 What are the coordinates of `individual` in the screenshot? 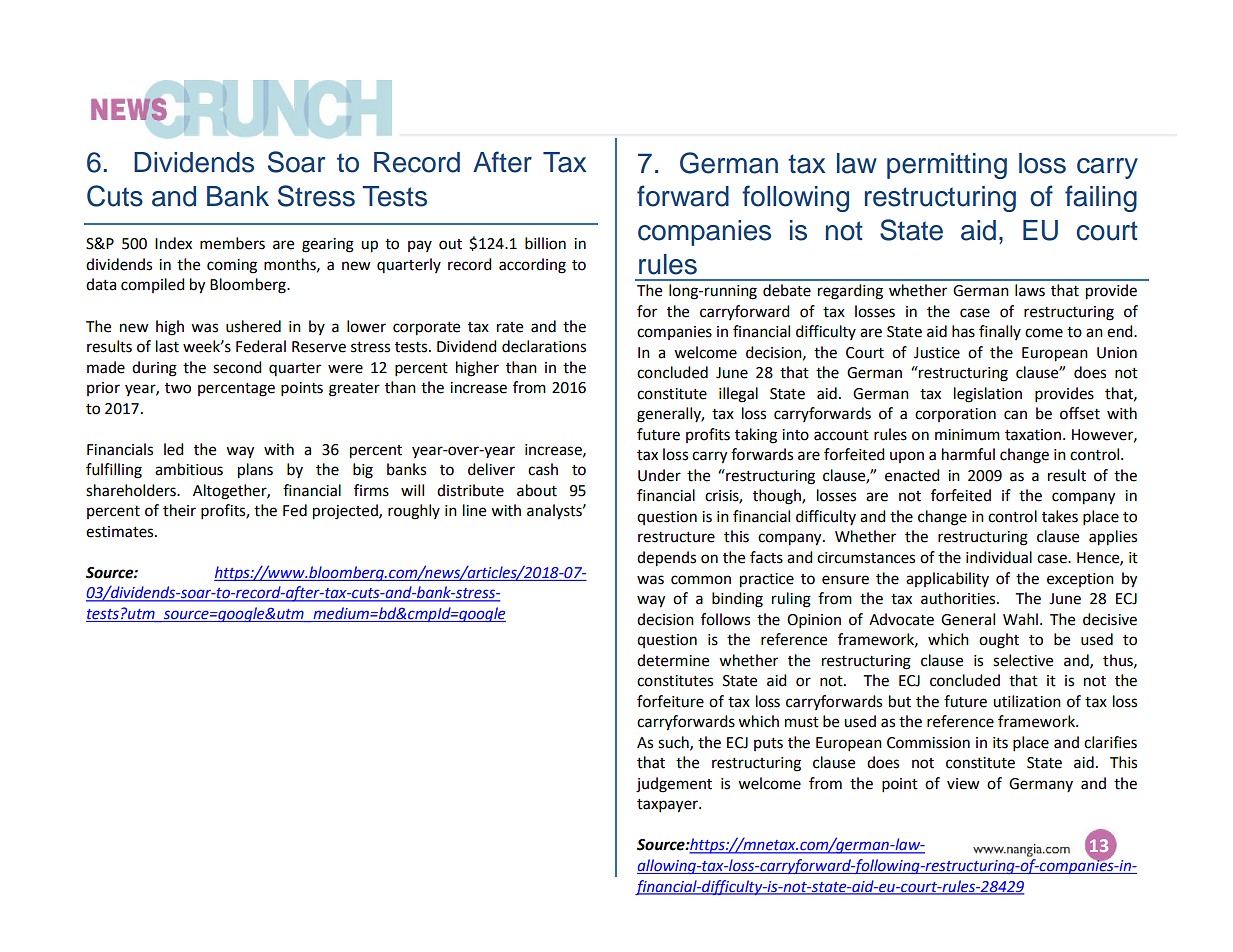 It's located at (999, 557).
